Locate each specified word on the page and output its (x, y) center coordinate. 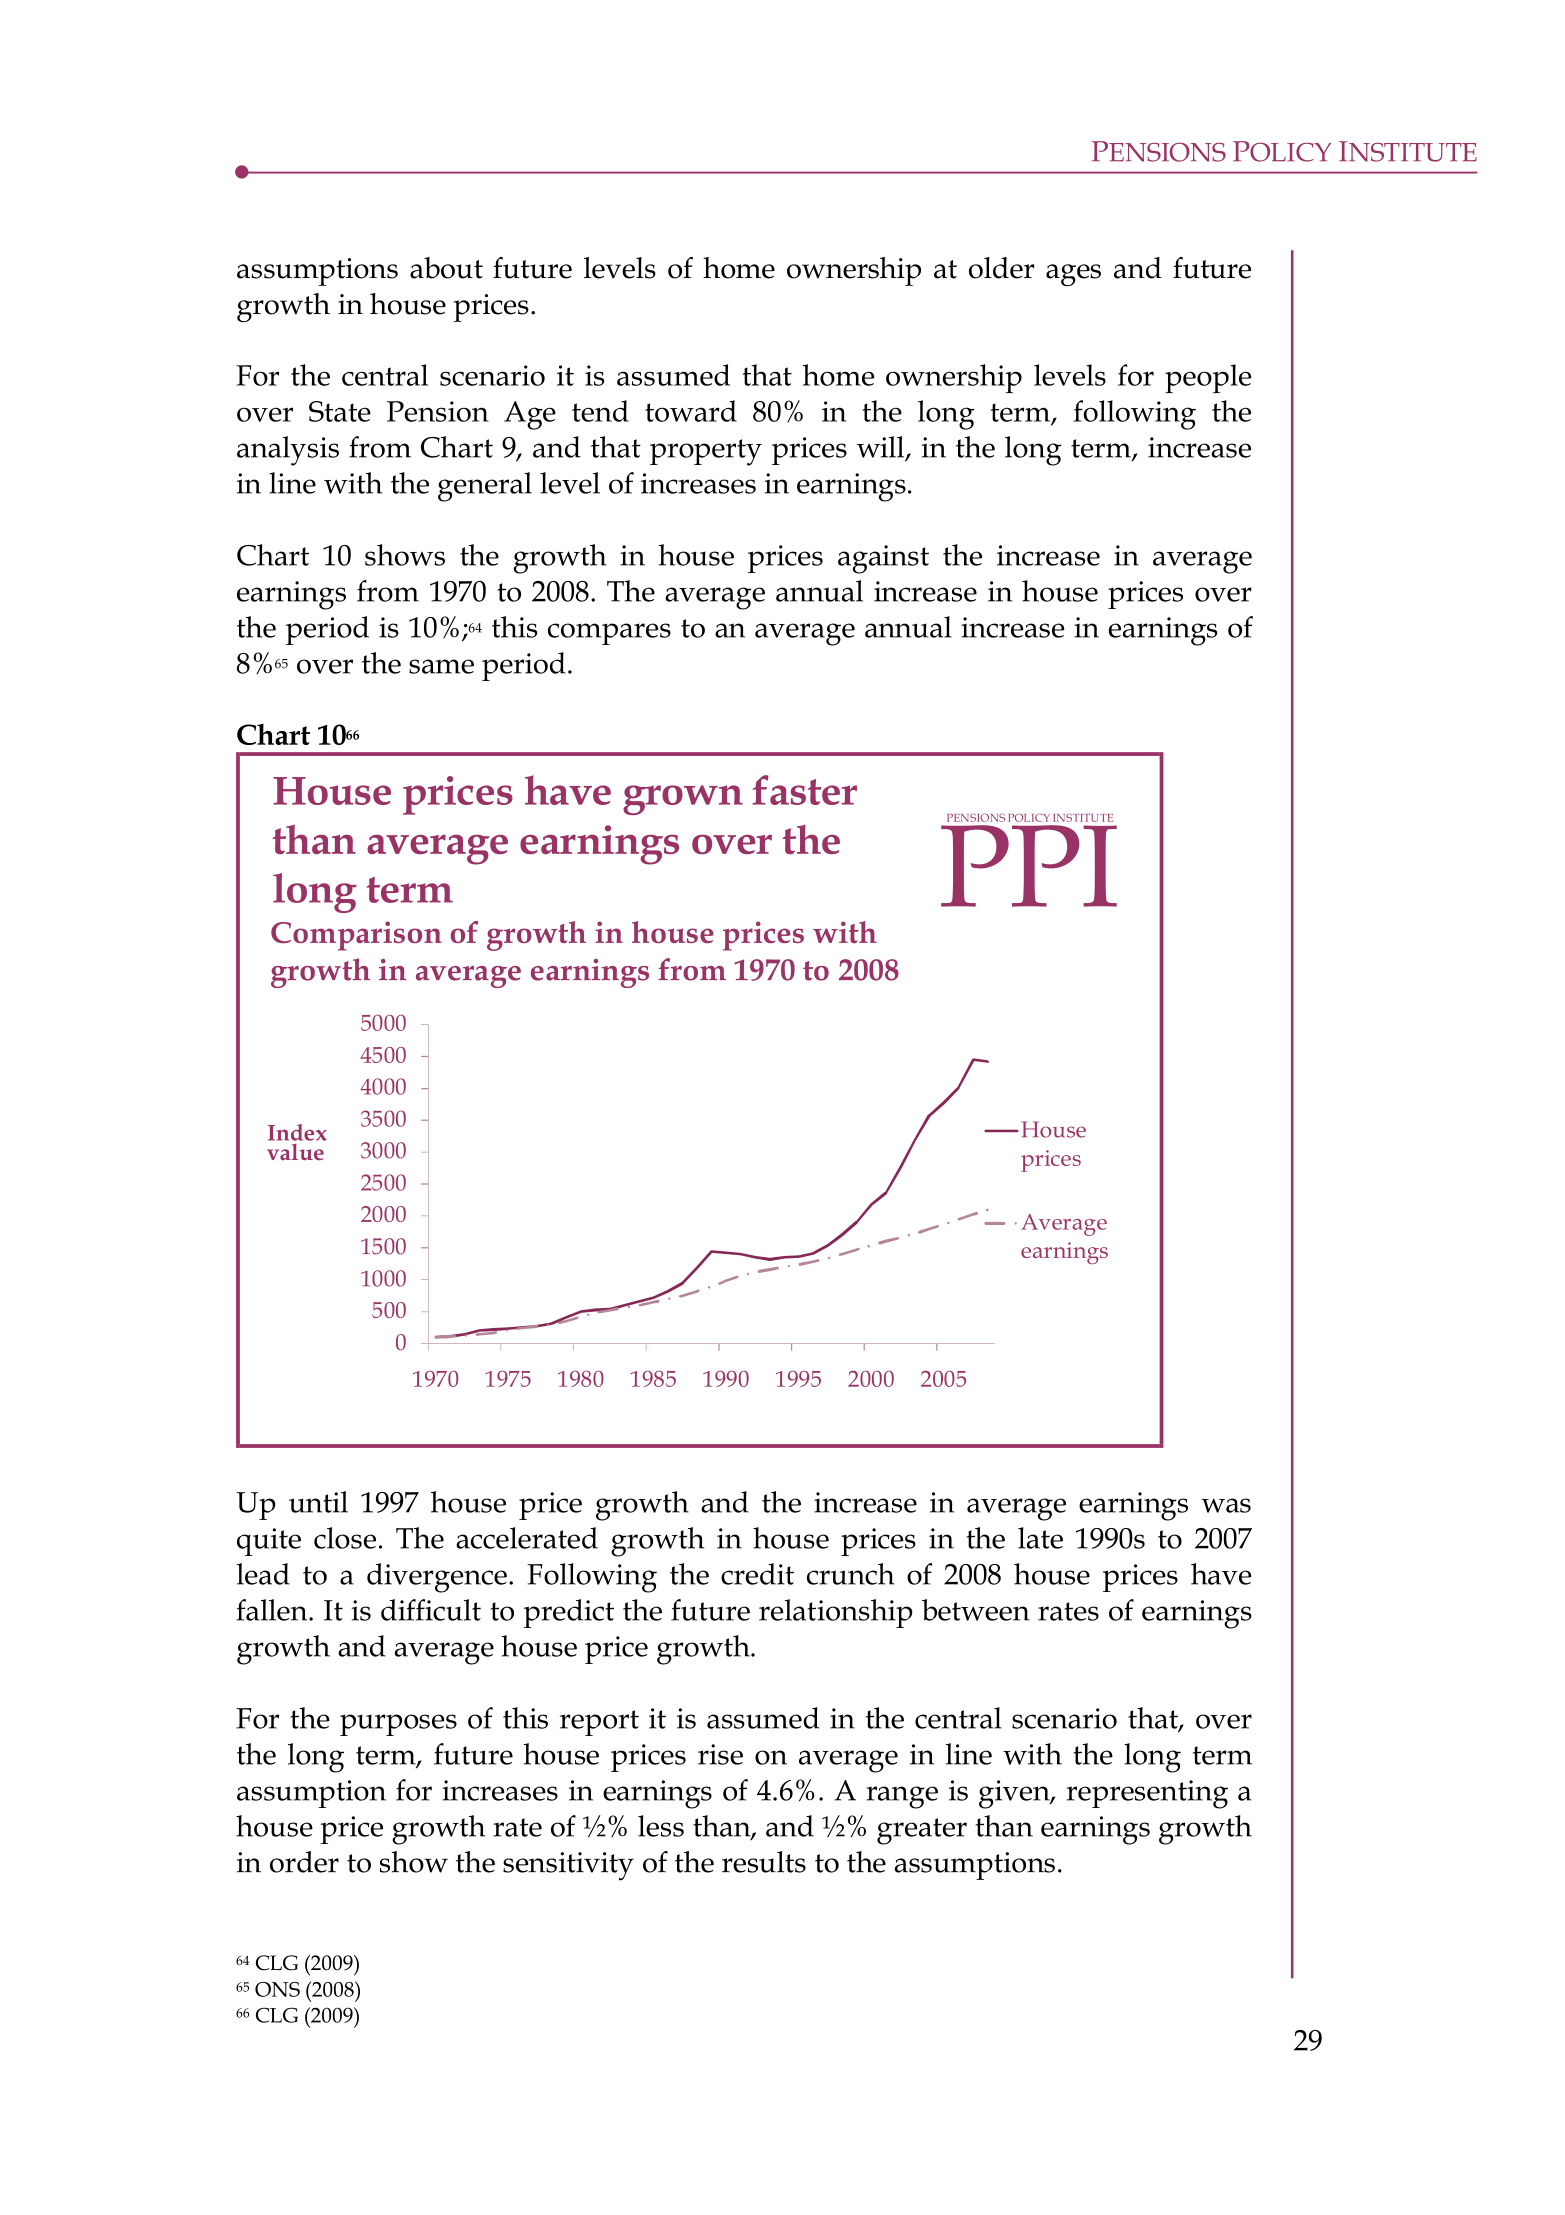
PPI (1029, 866)
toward (691, 411)
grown (683, 800)
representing (1147, 1794)
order (304, 1862)
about (446, 268)
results (764, 1862)
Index (297, 1132)
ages (1073, 275)
